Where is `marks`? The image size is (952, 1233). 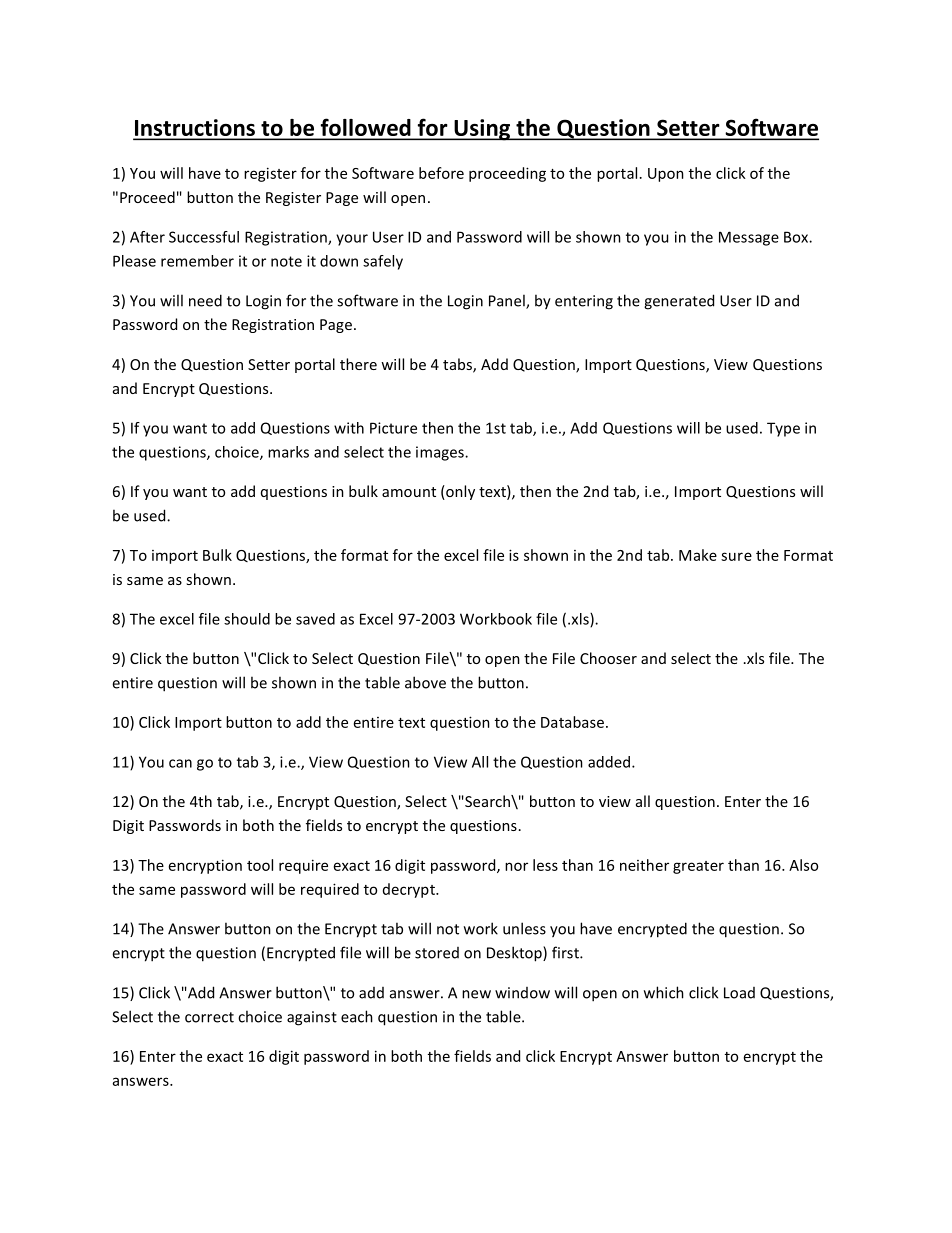
marks is located at coordinates (288, 452).
